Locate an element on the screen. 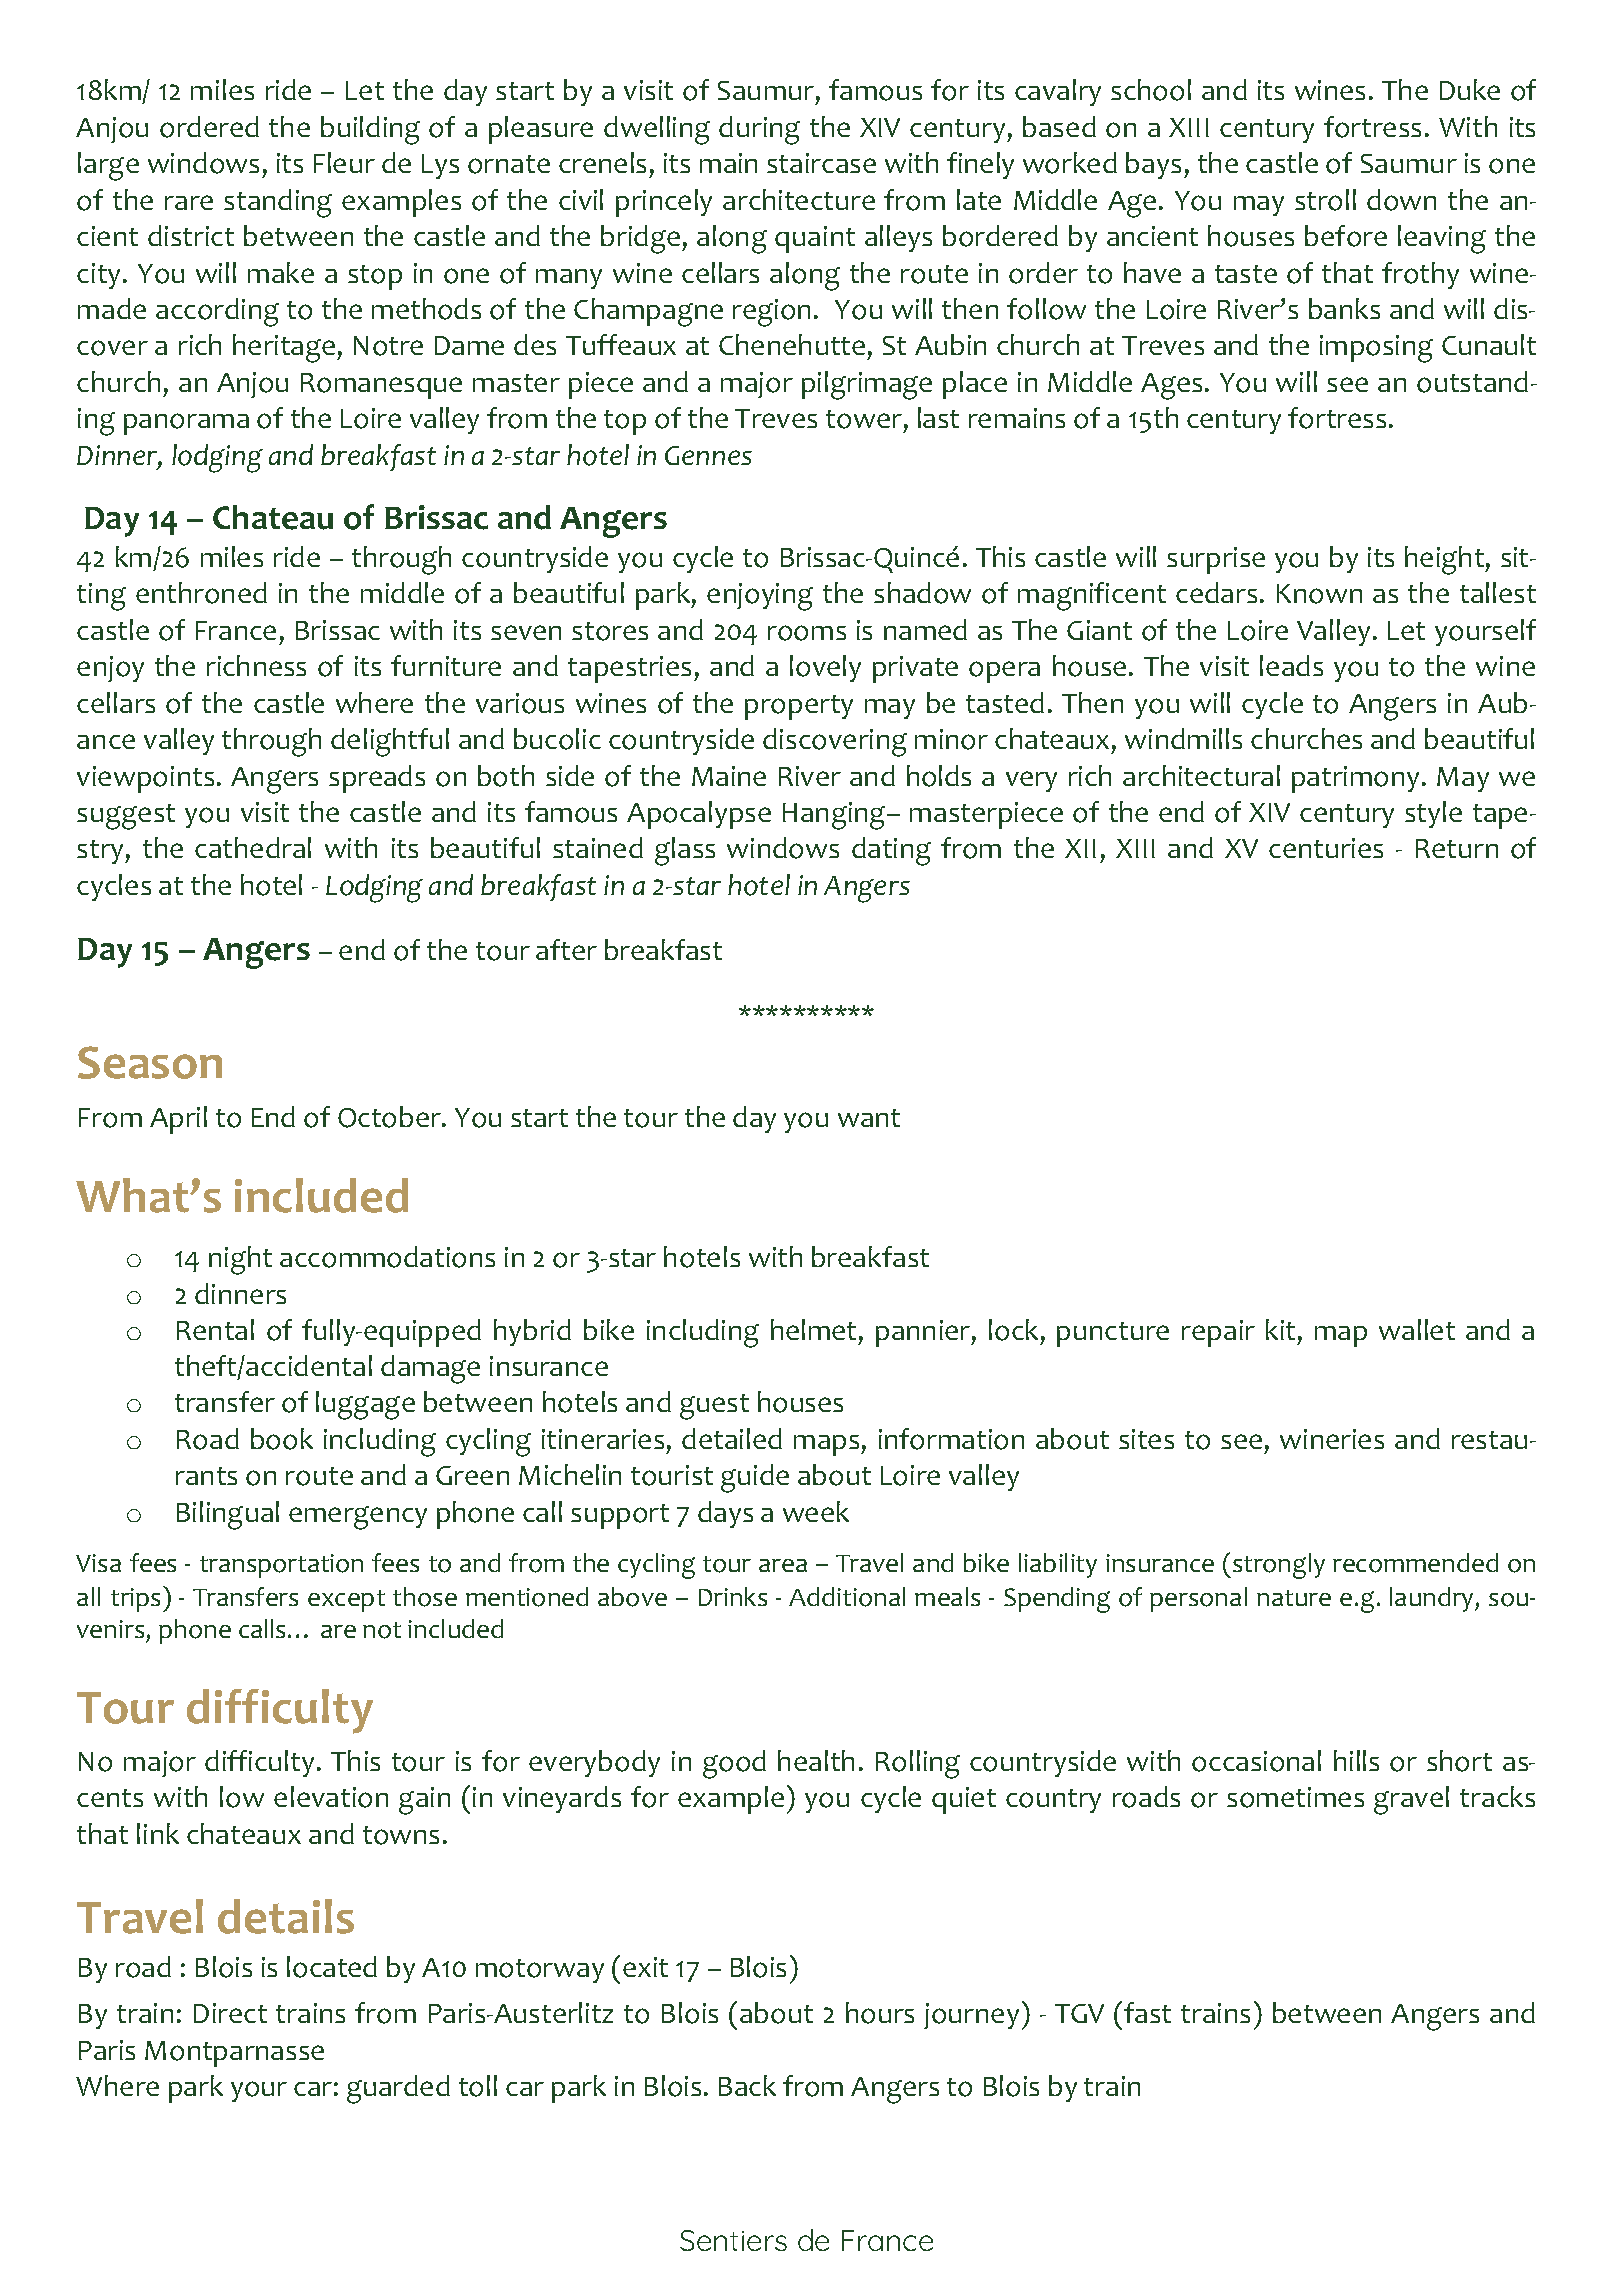  rooms is located at coordinates (807, 633).
